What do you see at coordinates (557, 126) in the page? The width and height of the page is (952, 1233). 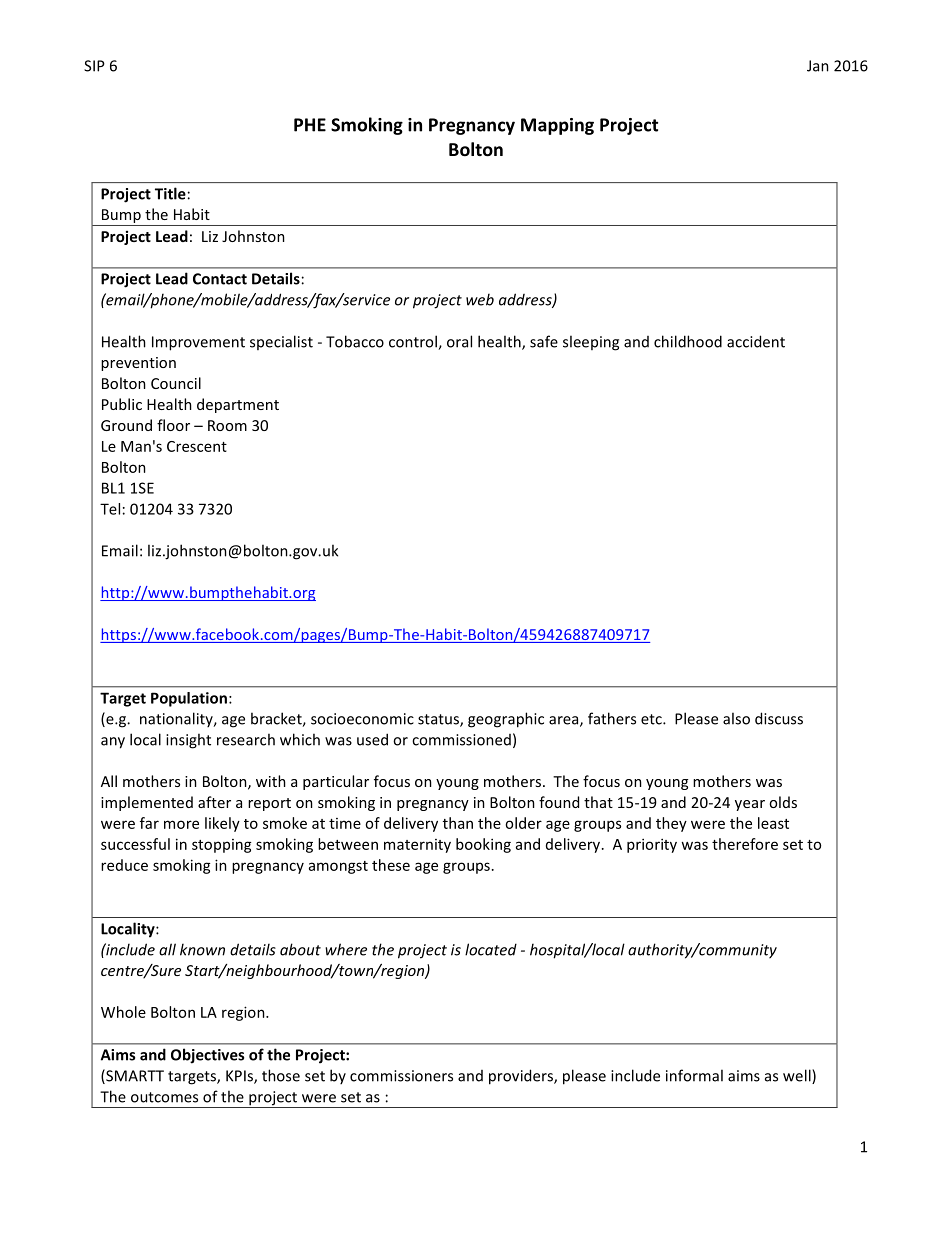 I see `Mapping` at bounding box center [557, 126].
